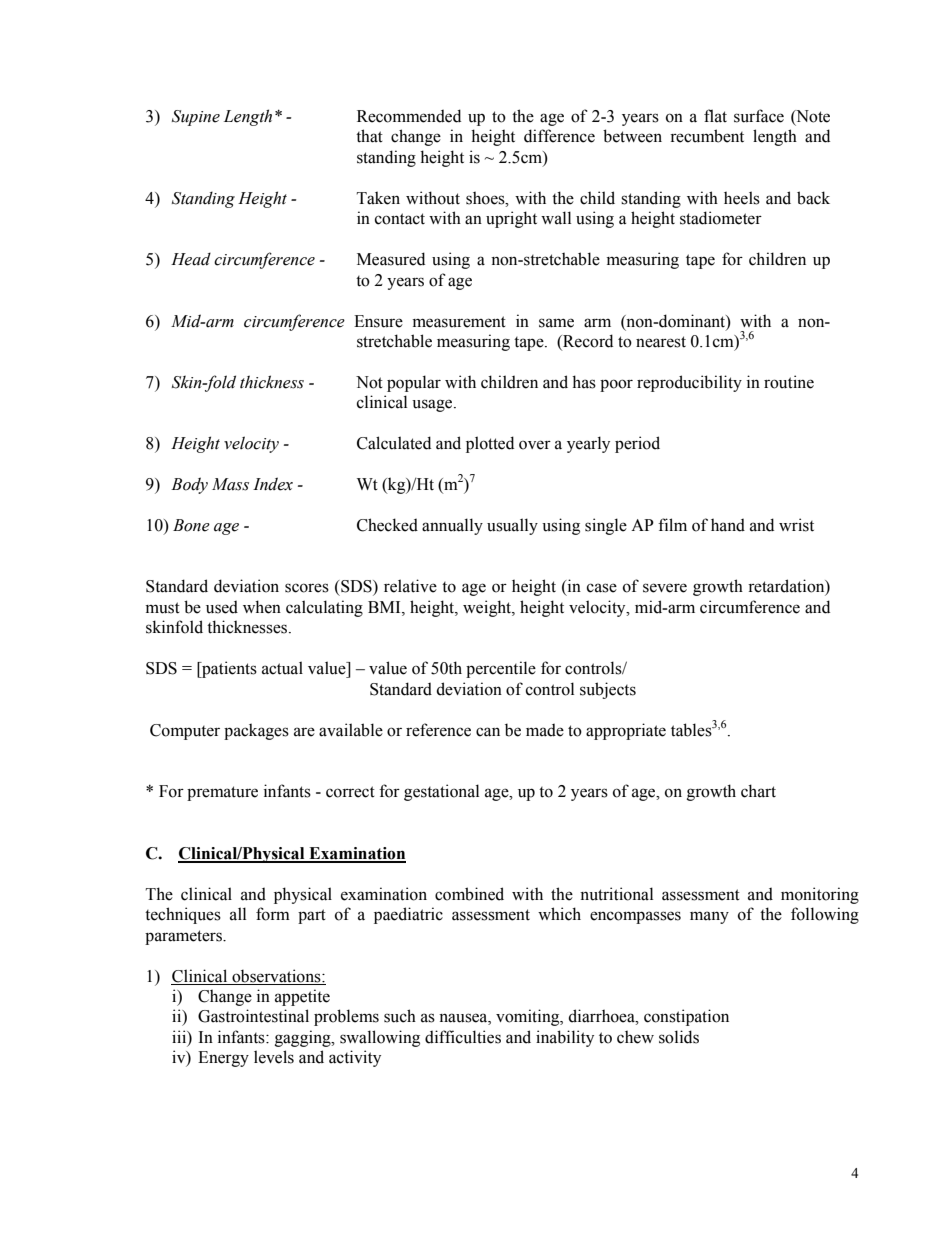  Describe the element at coordinates (608, 690) in the image. I see `subjects` at that location.
